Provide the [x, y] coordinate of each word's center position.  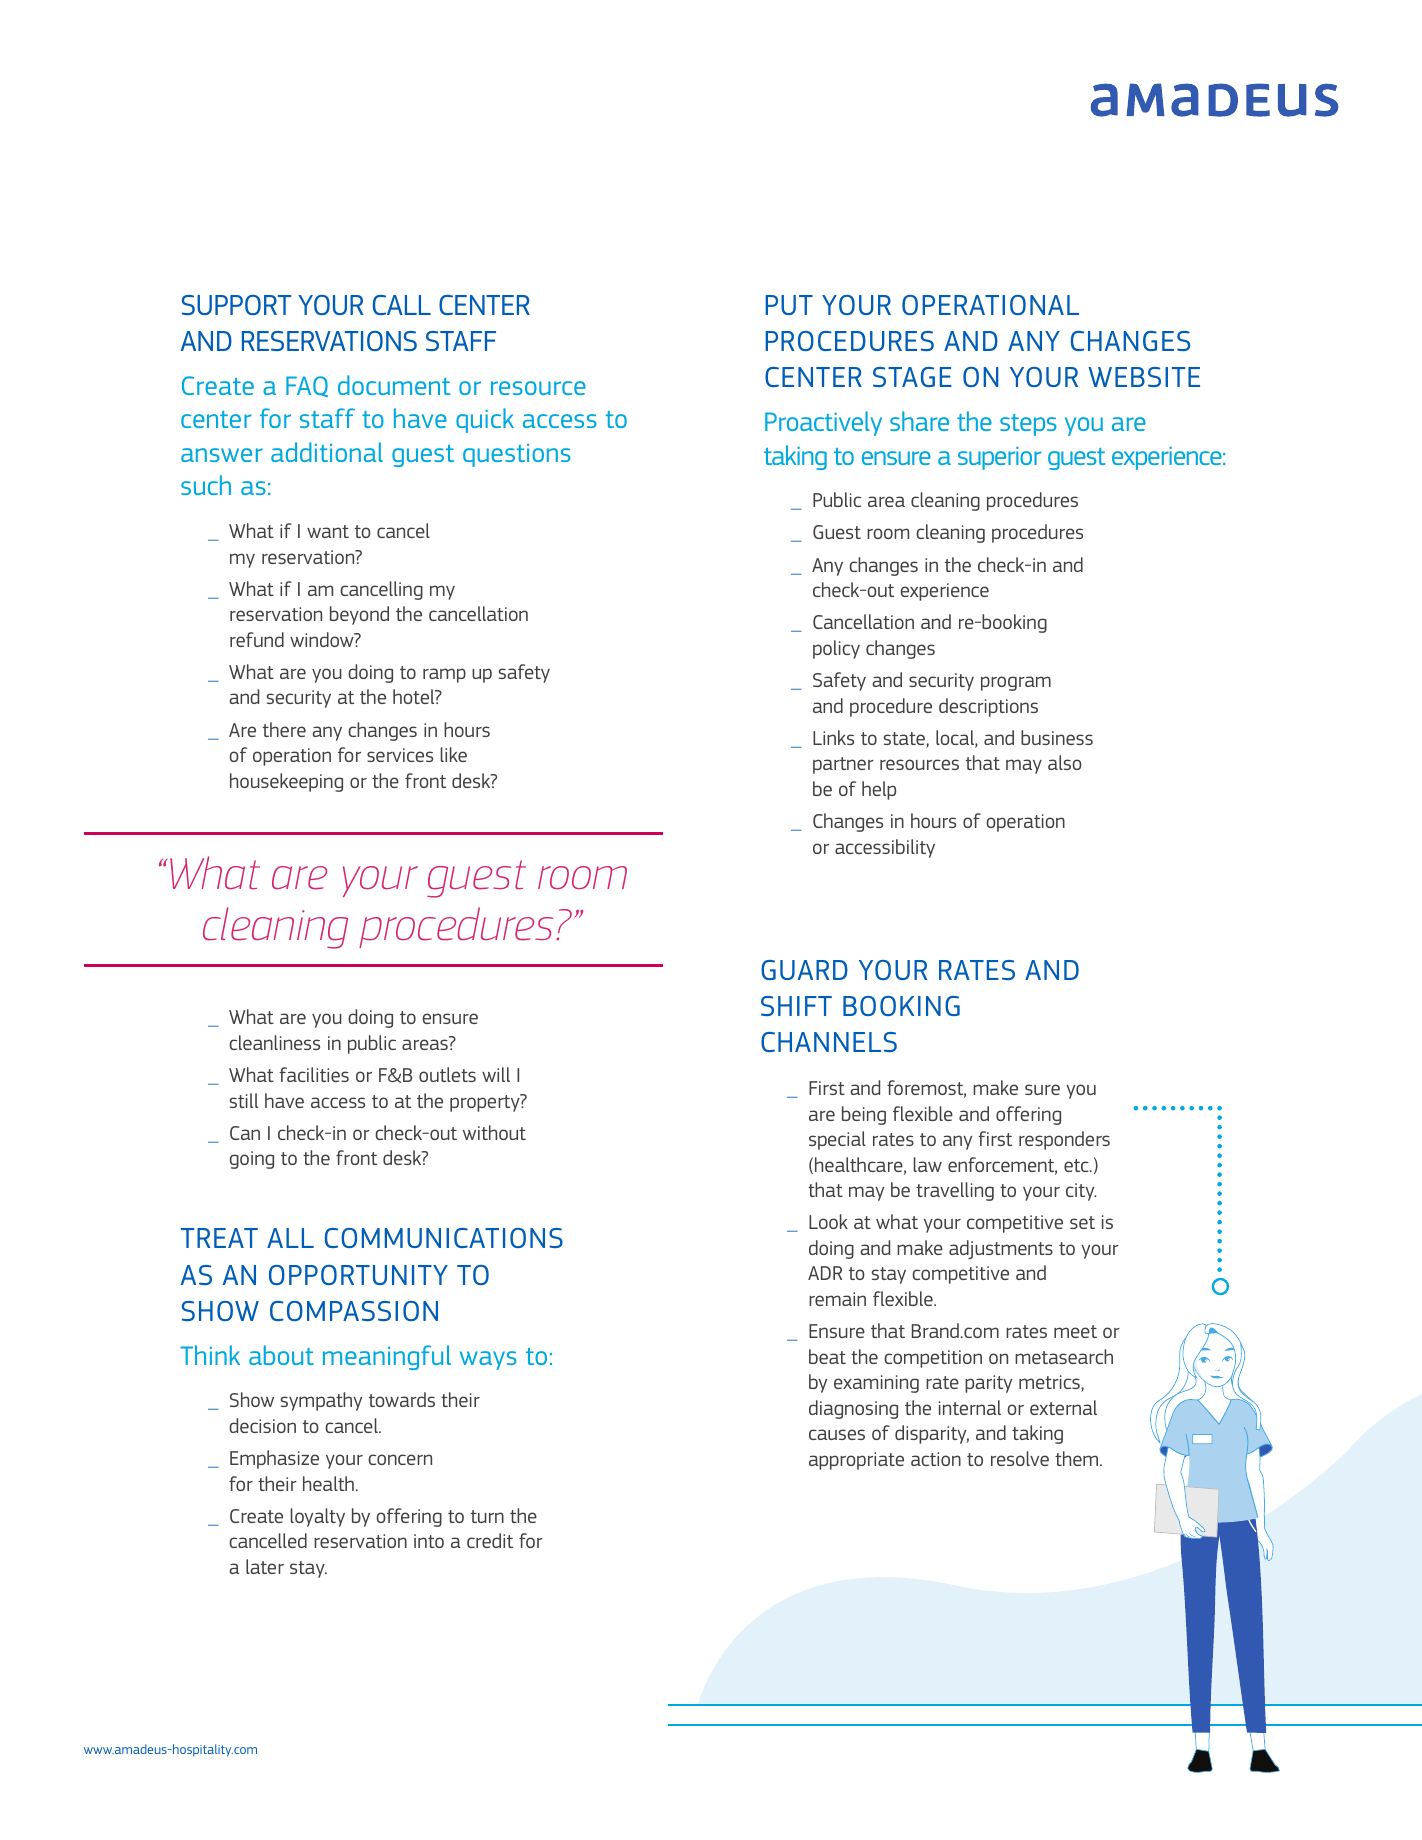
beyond [359, 615]
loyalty [317, 1517]
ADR [825, 1273]
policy [836, 649]
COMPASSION [354, 1311]
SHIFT [796, 1006]
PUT [789, 305]
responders [1064, 1140]
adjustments [1001, 1249]
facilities [314, 1074]
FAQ [307, 386]
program [1016, 683]
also [1065, 762]
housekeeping [286, 782]
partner [843, 765]
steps [1028, 425]
